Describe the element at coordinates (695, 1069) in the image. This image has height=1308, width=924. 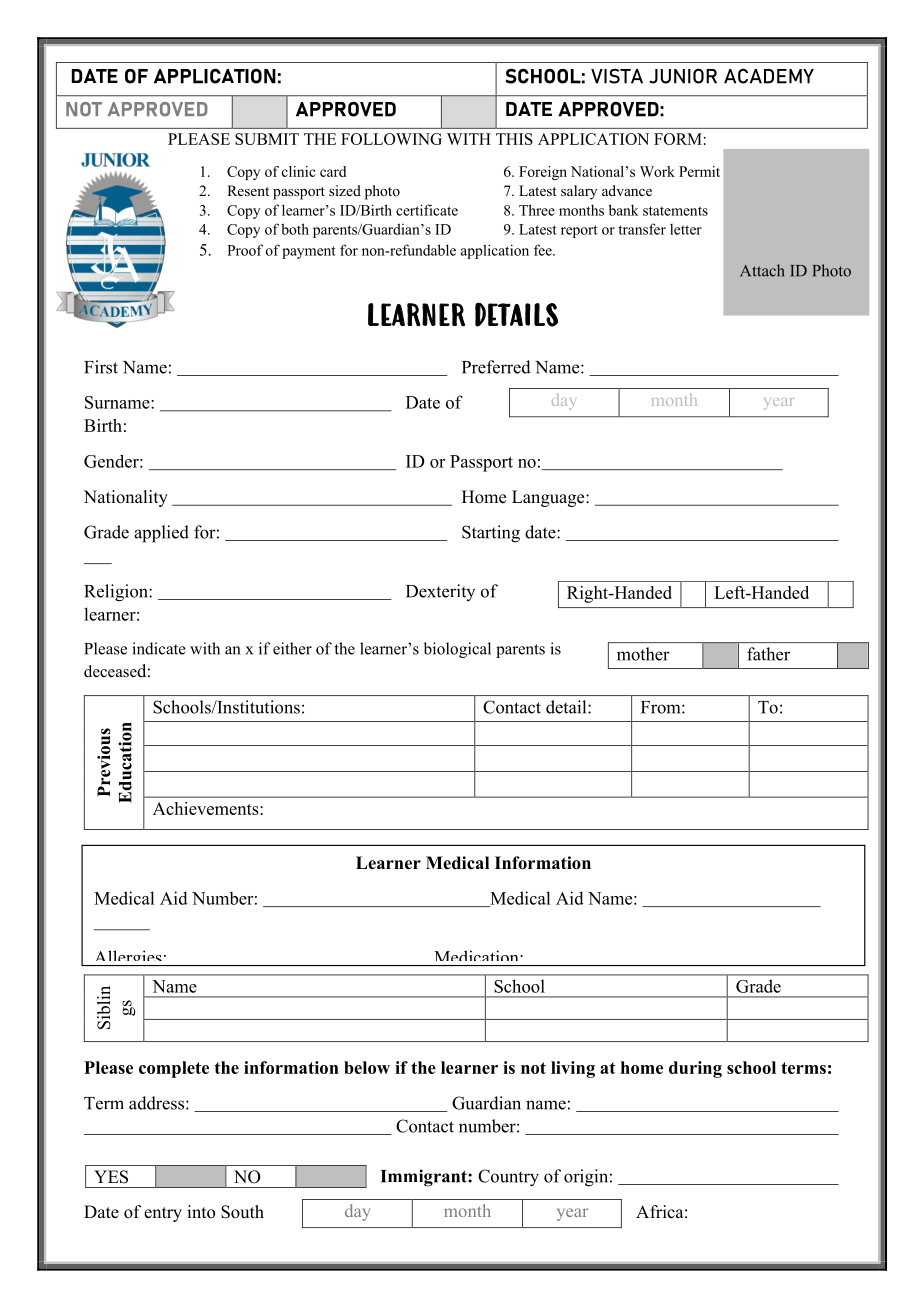
I see `during` at that location.
